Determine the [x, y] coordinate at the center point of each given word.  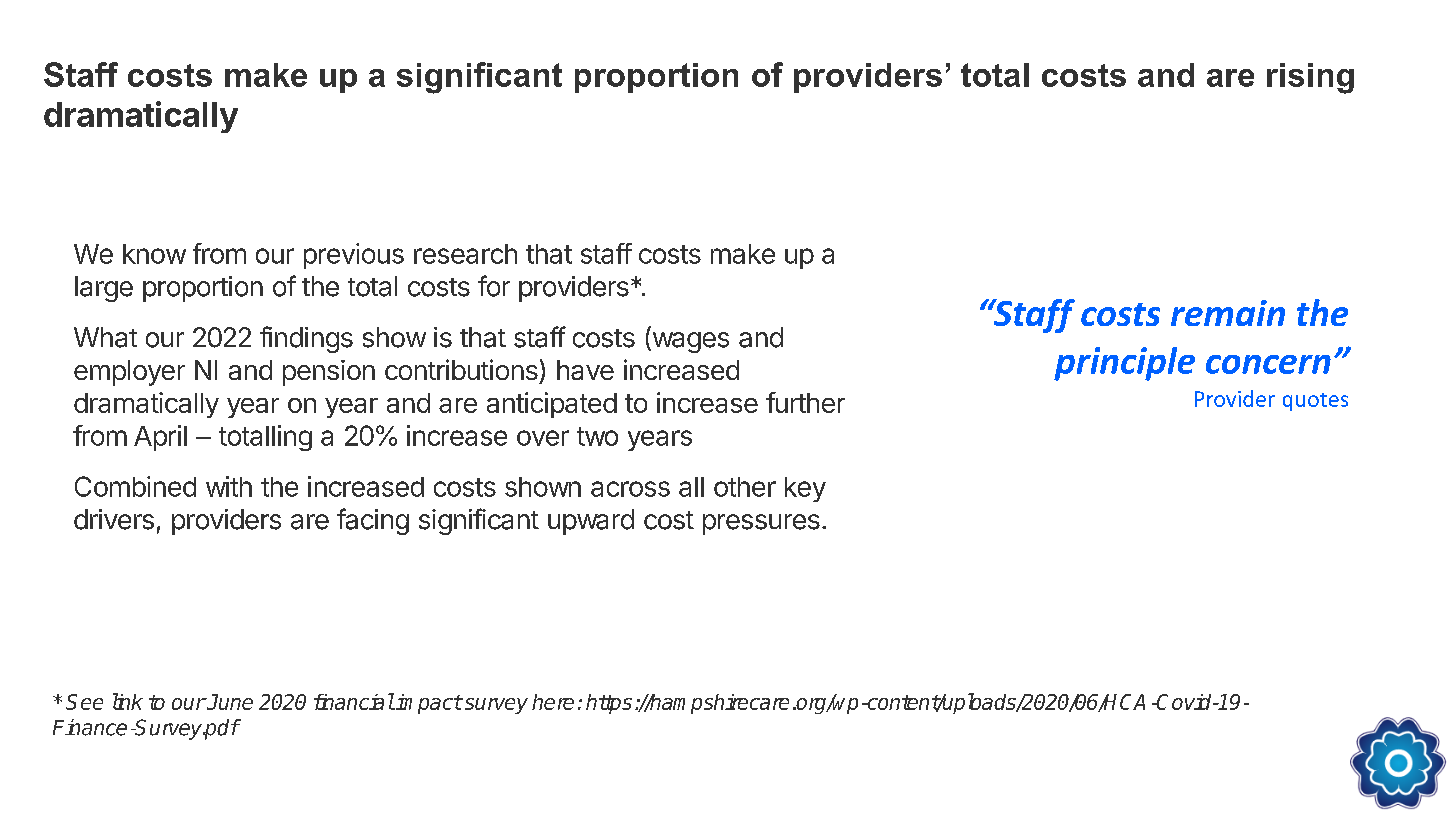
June [229, 702]
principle [1124, 364]
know [154, 254]
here [553, 702]
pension [329, 373]
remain [1228, 313]
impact [428, 704]
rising [1310, 78]
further [805, 402]
